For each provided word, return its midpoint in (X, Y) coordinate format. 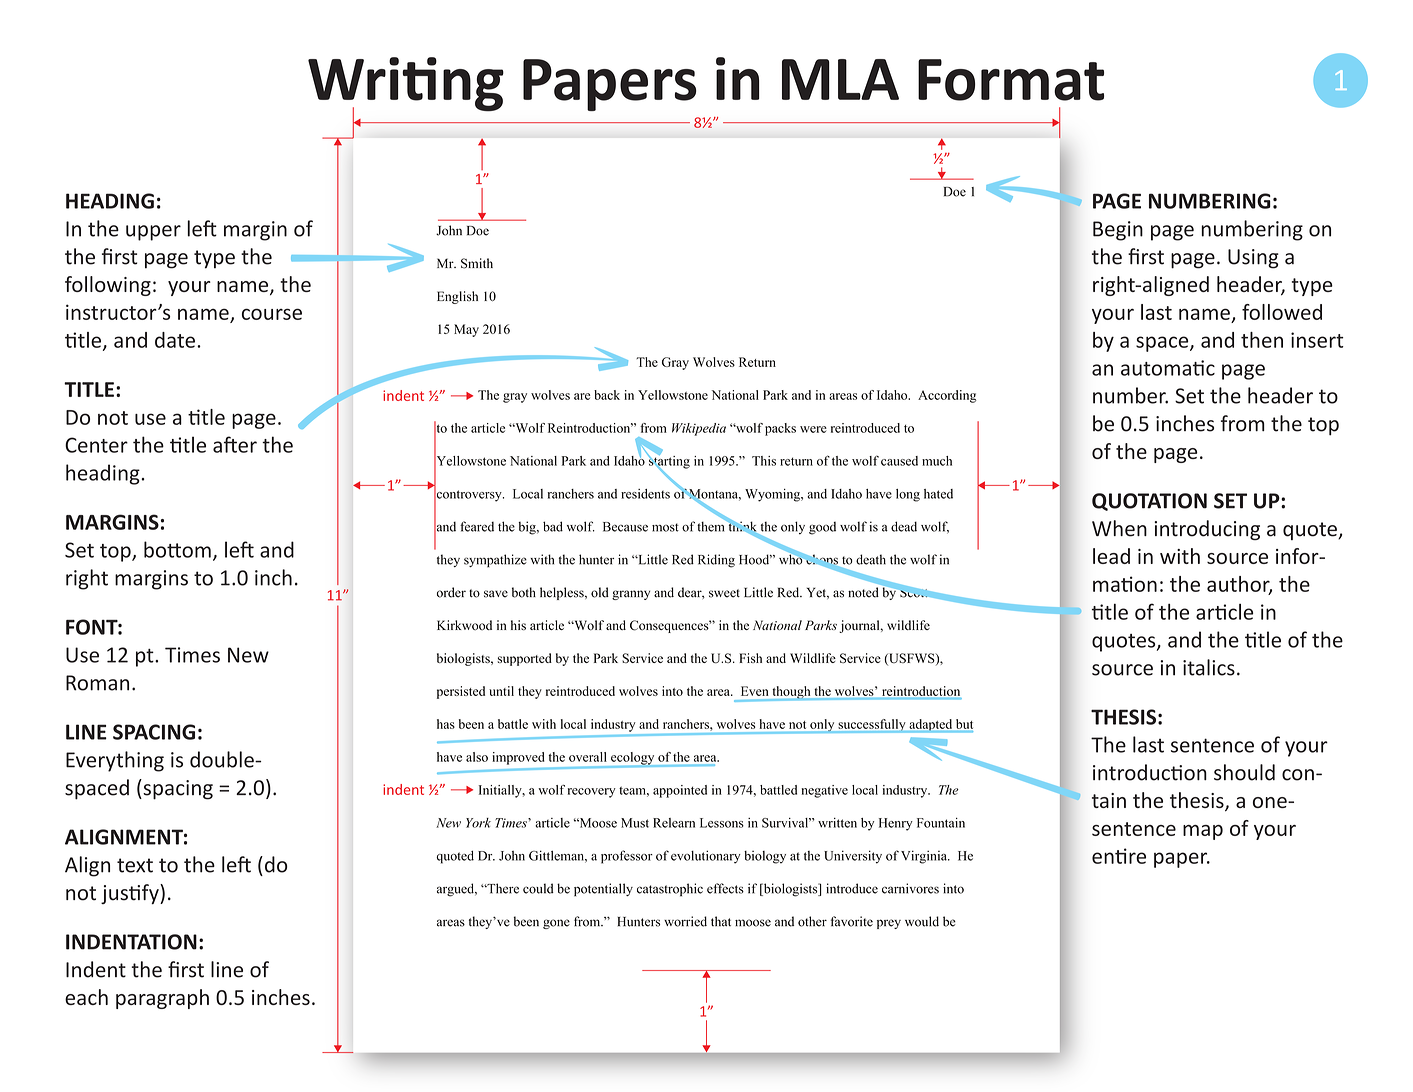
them (712, 525)
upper (153, 233)
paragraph (162, 999)
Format (1011, 80)
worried (685, 921)
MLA (840, 79)
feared (477, 526)
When (1119, 528)
